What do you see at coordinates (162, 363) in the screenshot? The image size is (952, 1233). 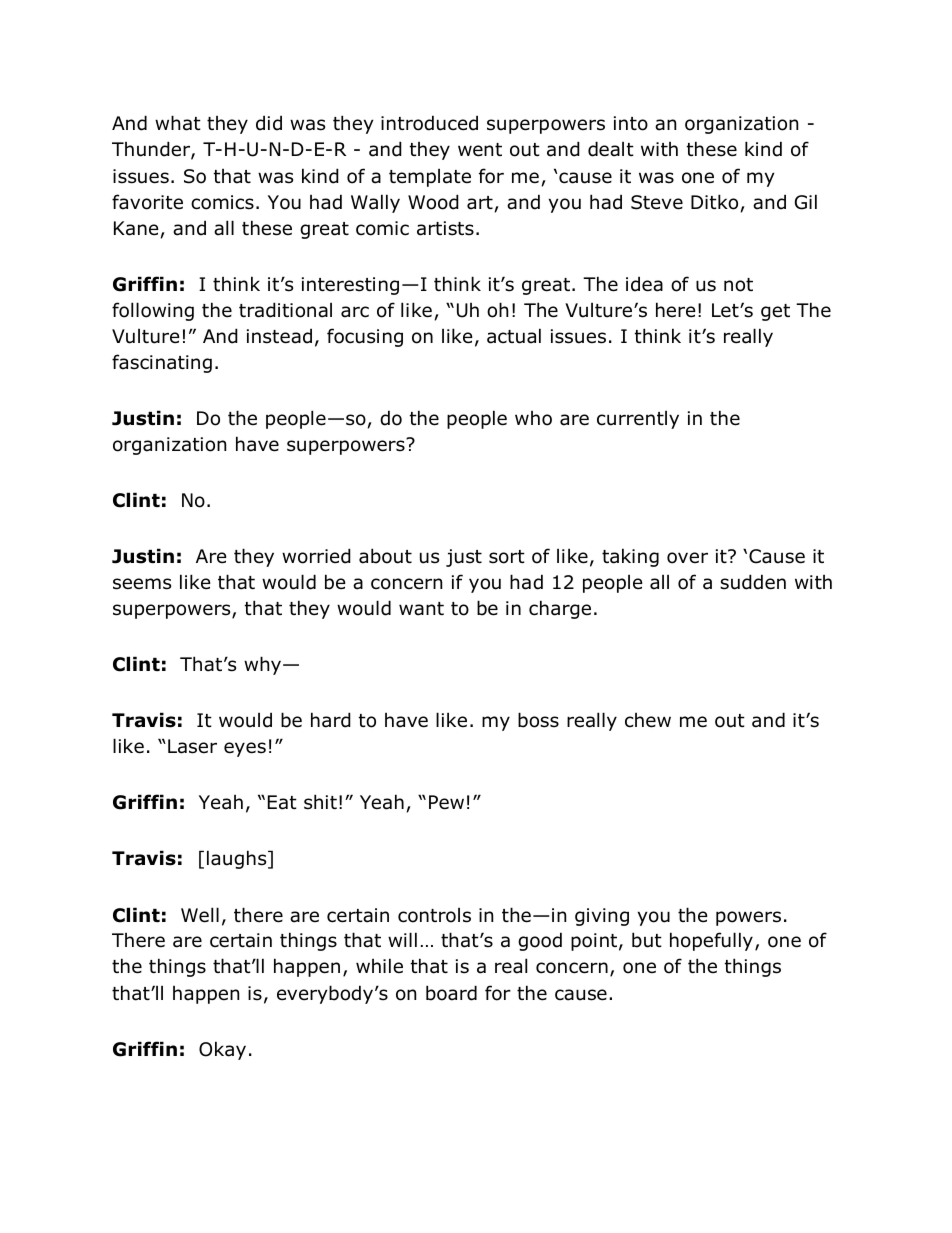 I see `fascinating` at bounding box center [162, 363].
